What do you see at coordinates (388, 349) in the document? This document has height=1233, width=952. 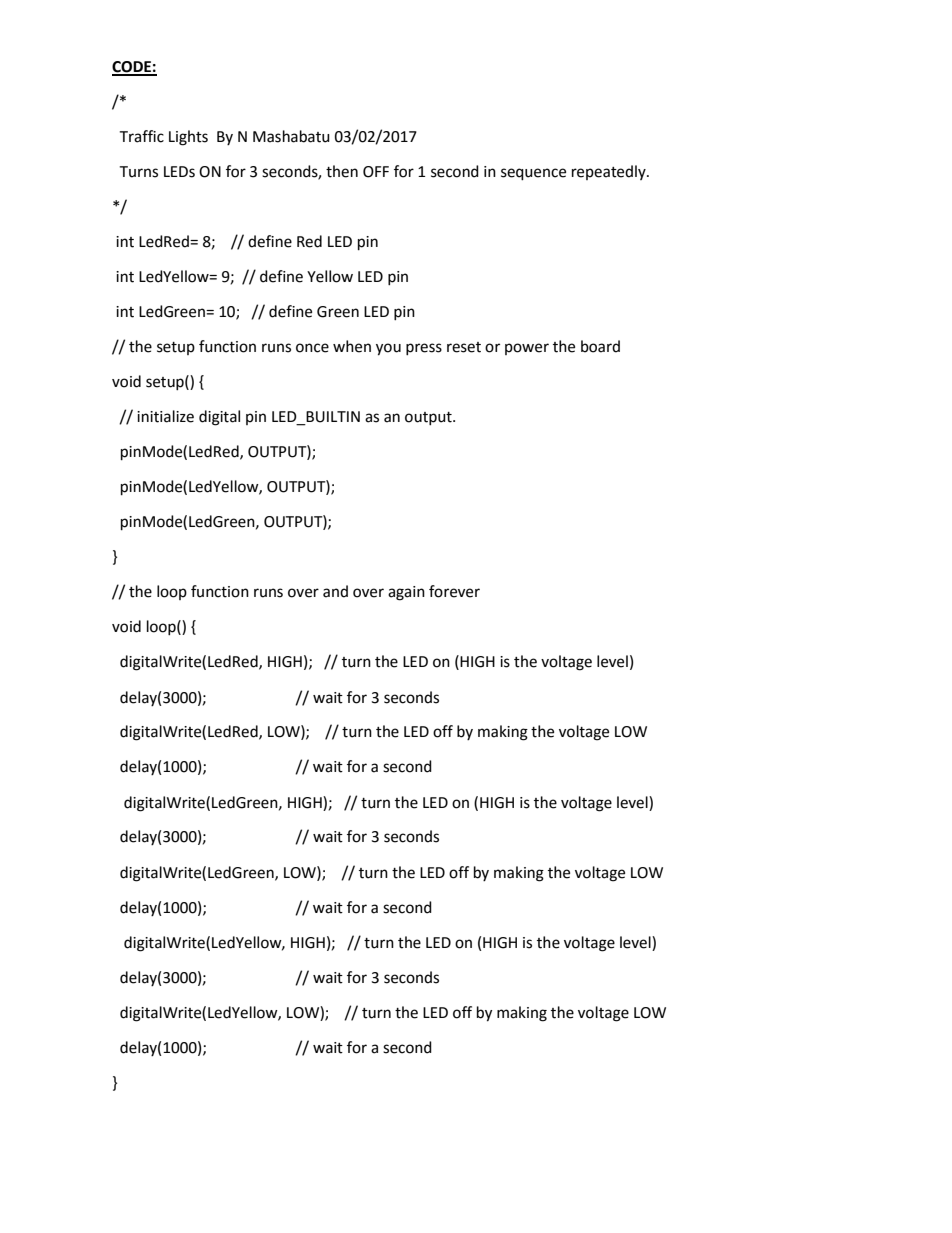 I see `you` at bounding box center [388, 349].
